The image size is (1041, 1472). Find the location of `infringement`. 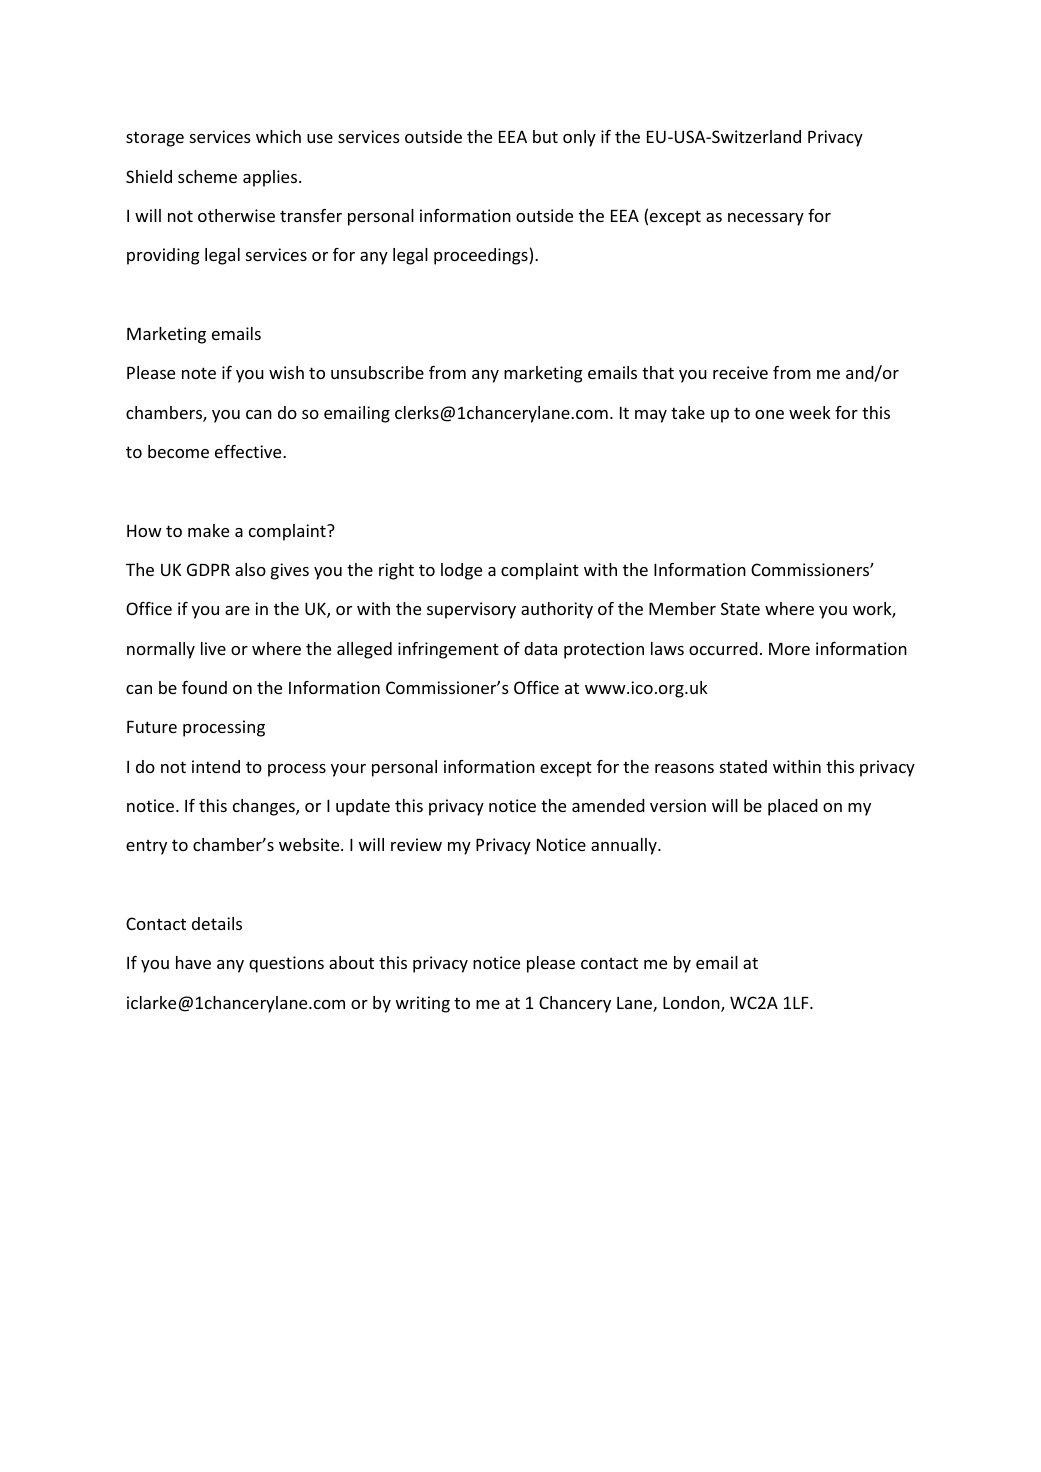

infringement is located at coordinates (448, 650).
